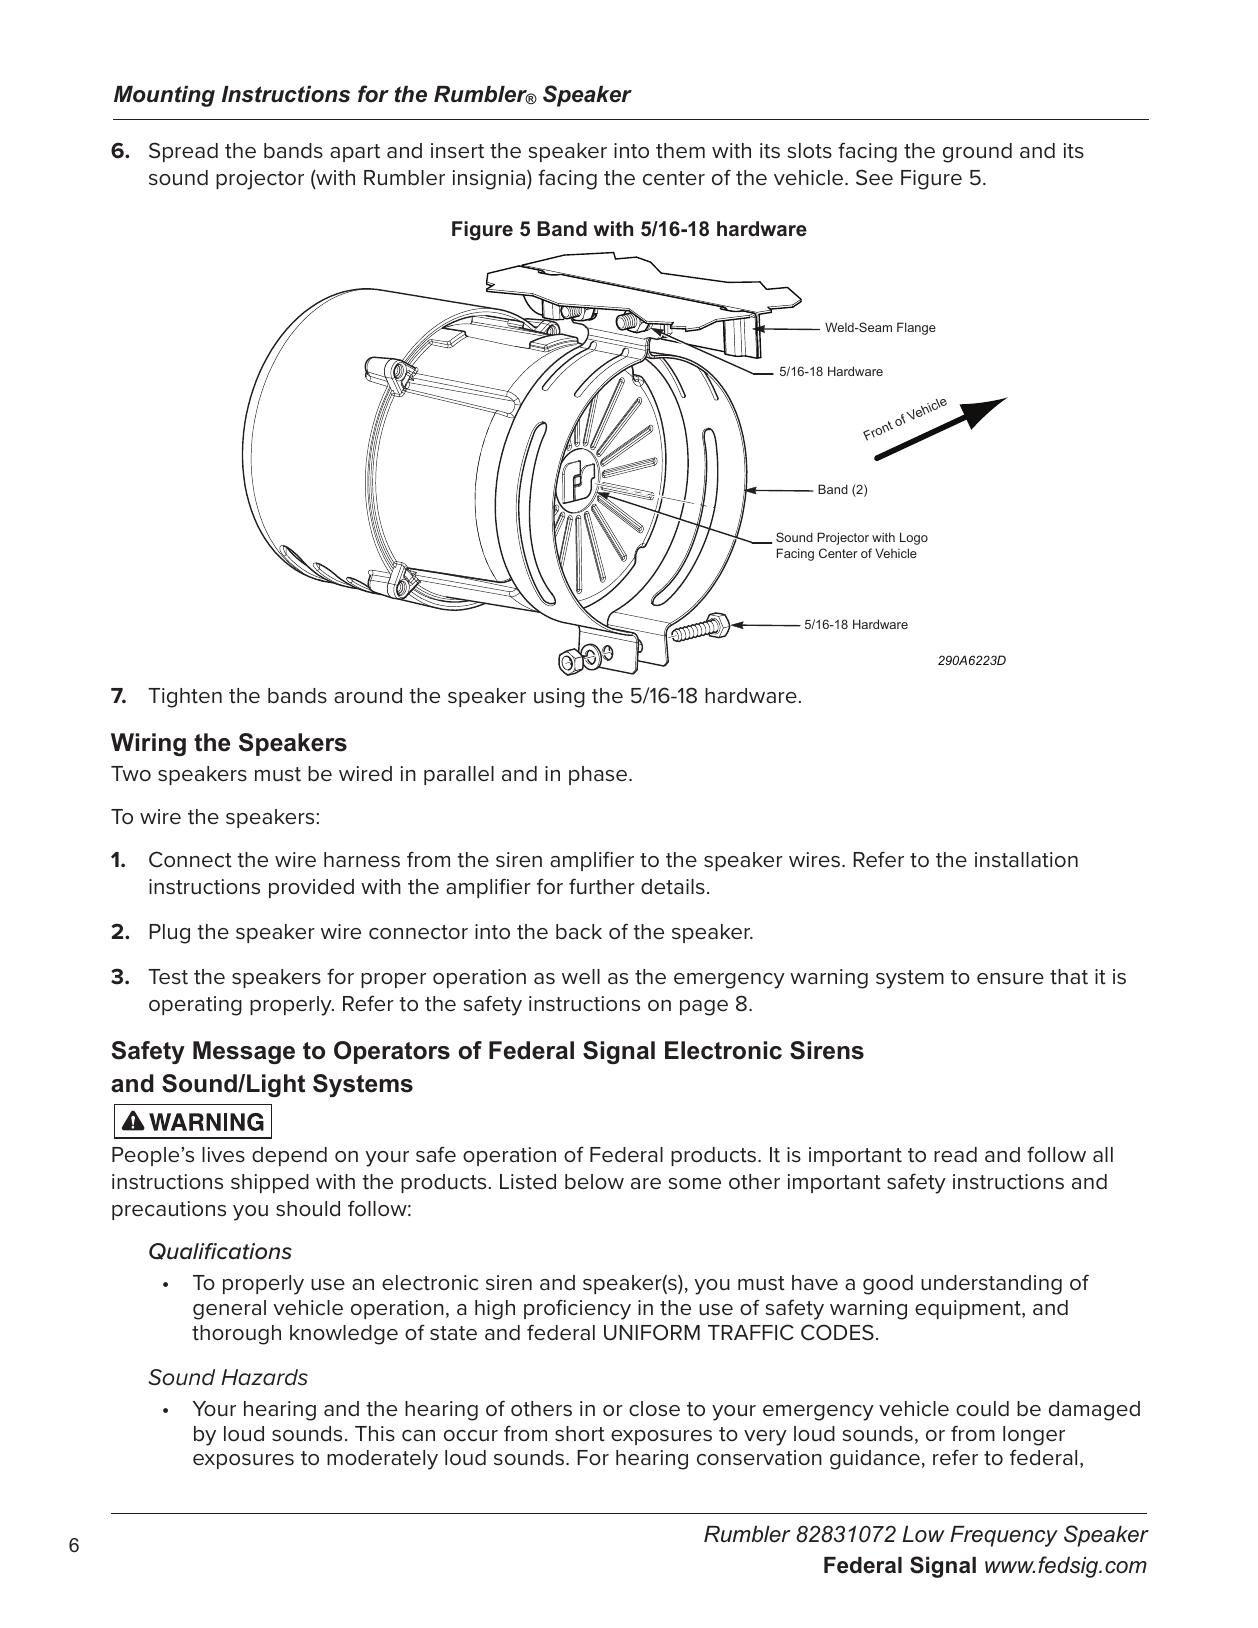 This page has height=1628, width=1258. I want to click on installation, so click(1026, 860).
